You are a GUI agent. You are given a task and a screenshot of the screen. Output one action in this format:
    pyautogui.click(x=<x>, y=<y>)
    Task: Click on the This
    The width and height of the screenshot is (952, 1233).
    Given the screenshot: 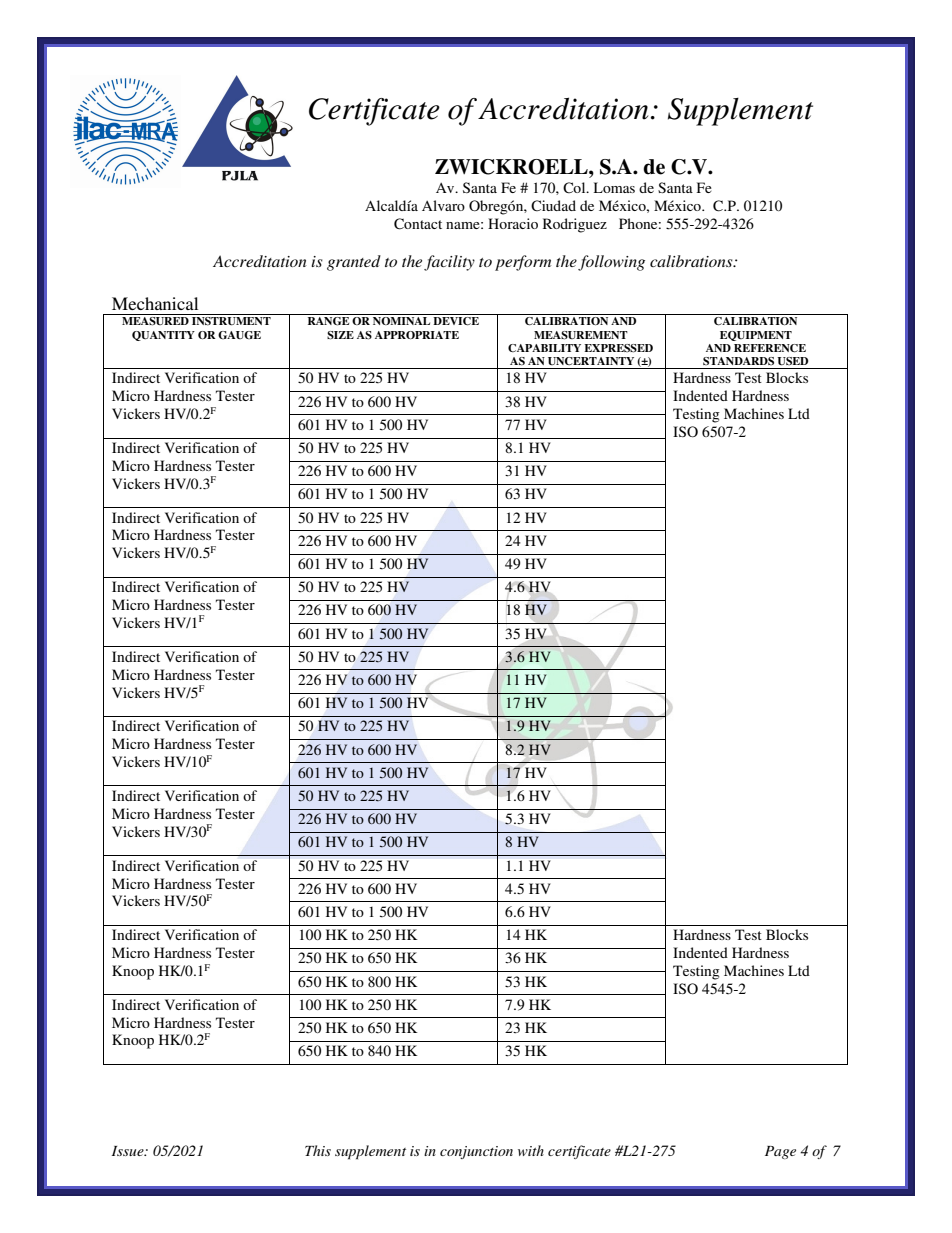 What is the action you would take?
    pyautogui.click(x=318, y=1150)
